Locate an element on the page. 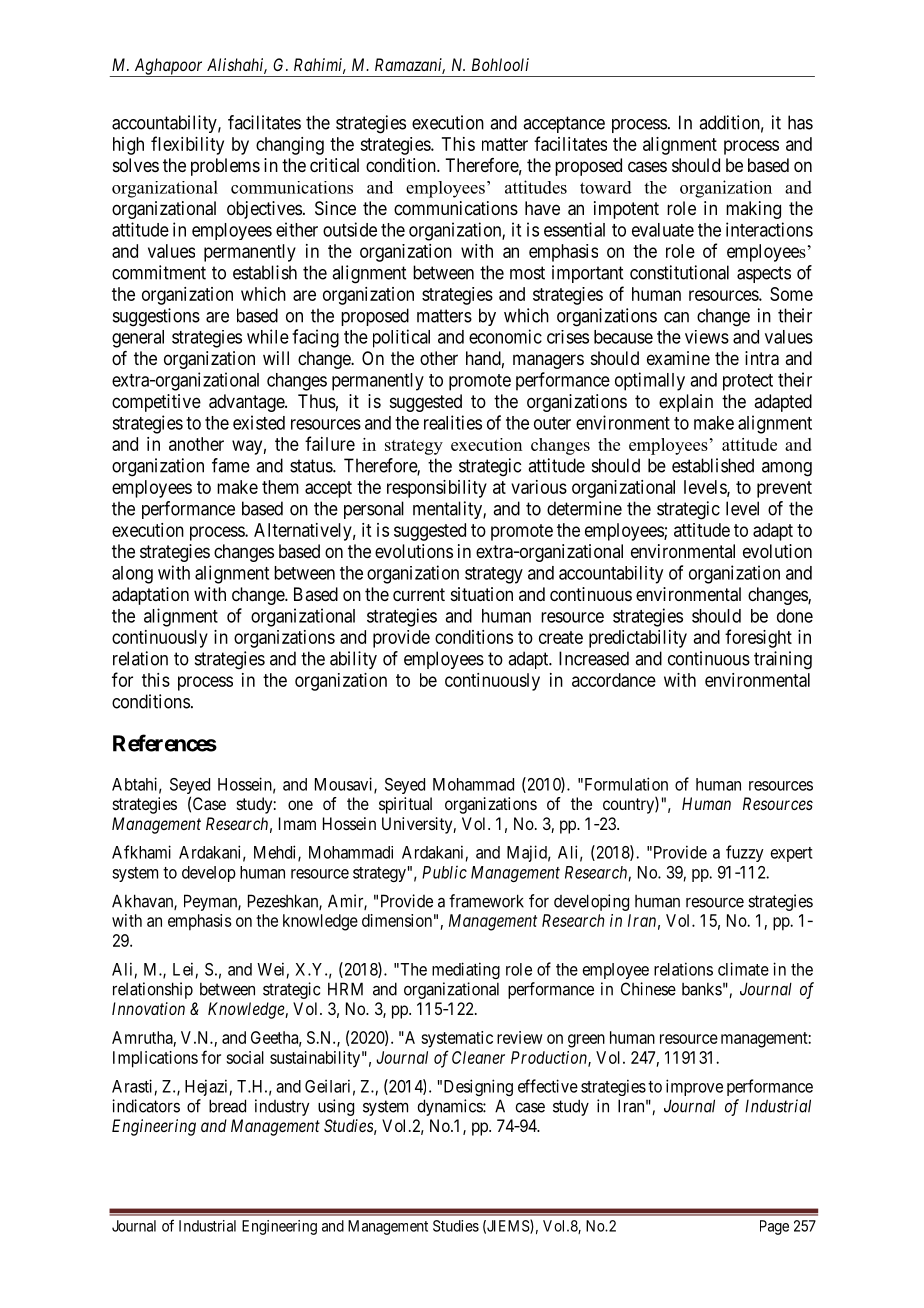 This page has width=924, height=1308. bread is located at coordinates (227, 1106).
